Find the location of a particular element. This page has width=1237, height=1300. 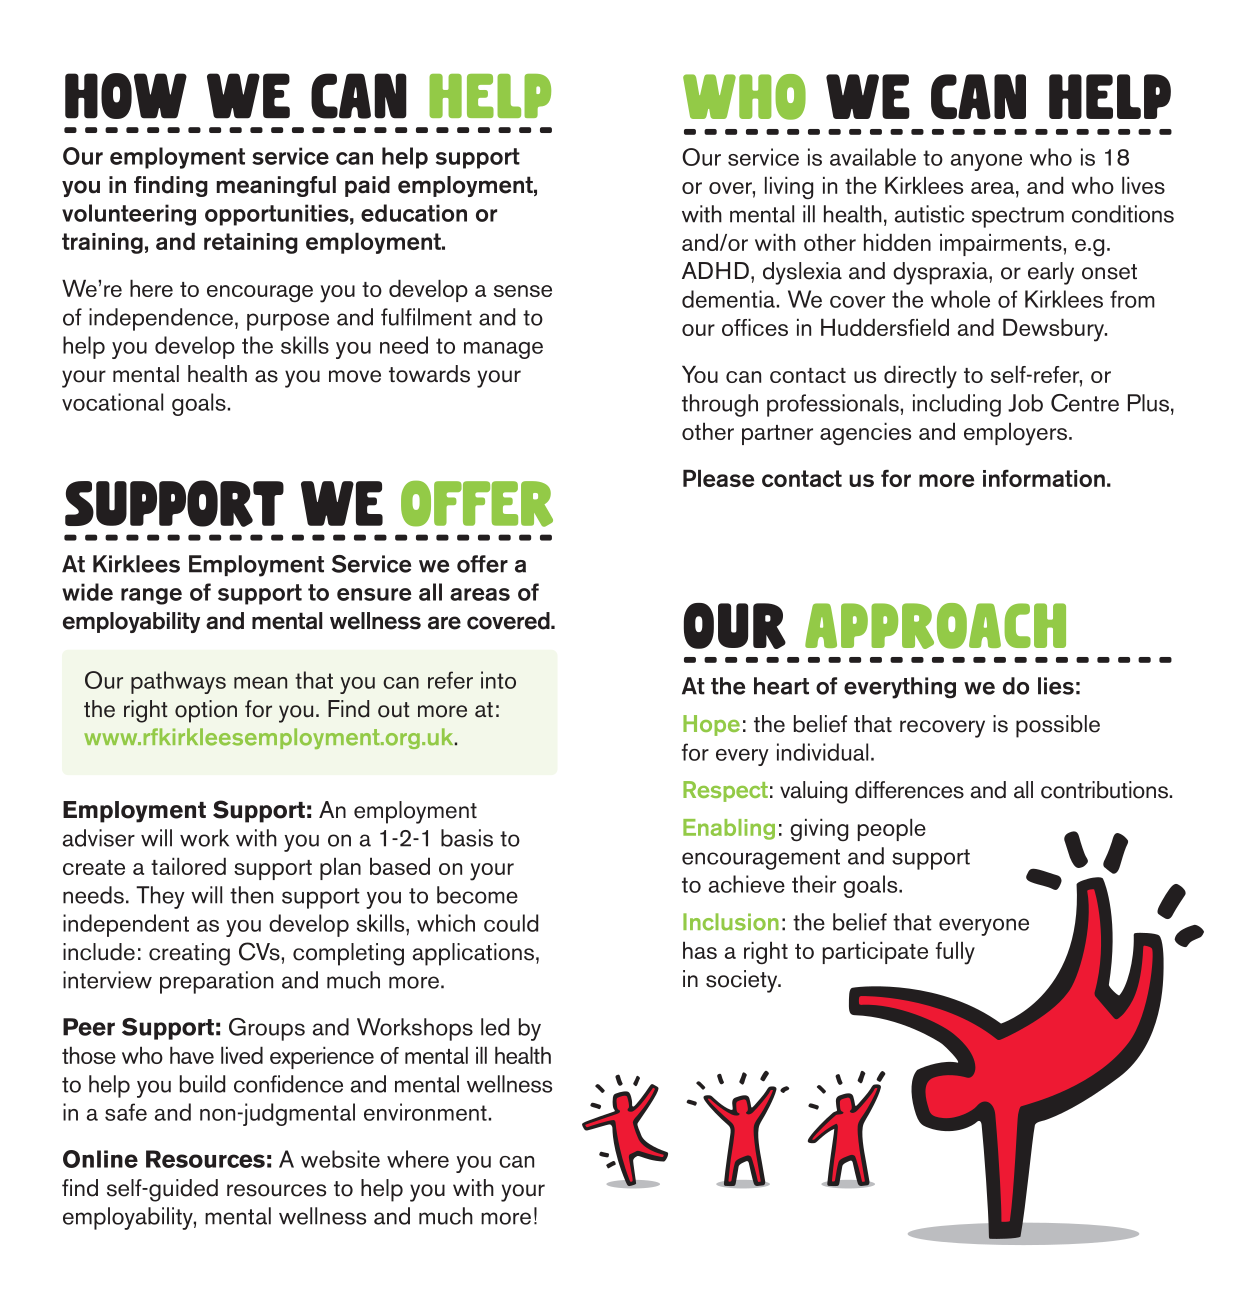

range is located at coordinates (151, 596).
